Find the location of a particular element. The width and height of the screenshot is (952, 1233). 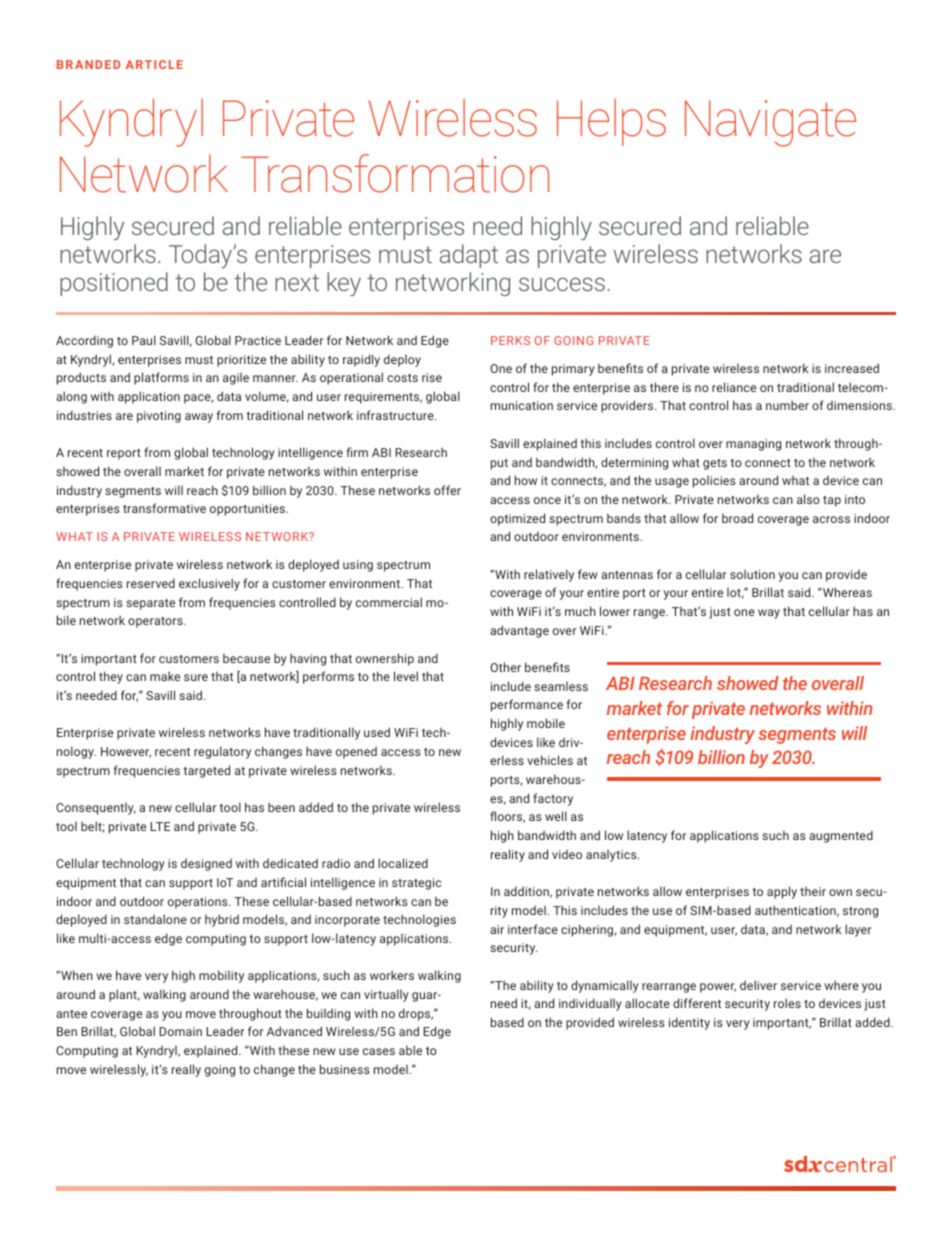

Navigate is located at coordinates (770, 123).
